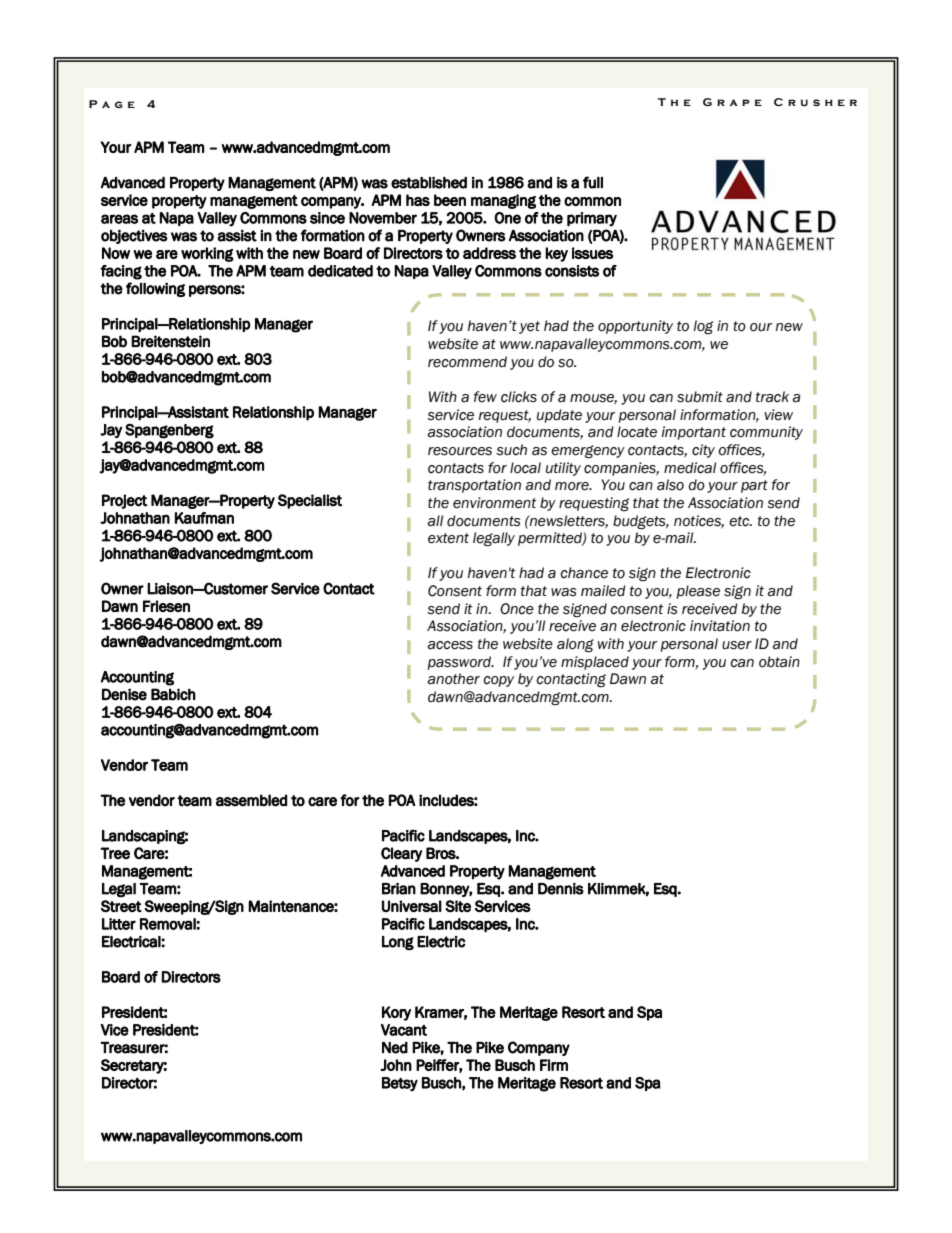 The image size is (952, 1233). What do you see at coordinates (400, 1084) in the page?
I see `Betsy` at bounding box center [400, 1084].
